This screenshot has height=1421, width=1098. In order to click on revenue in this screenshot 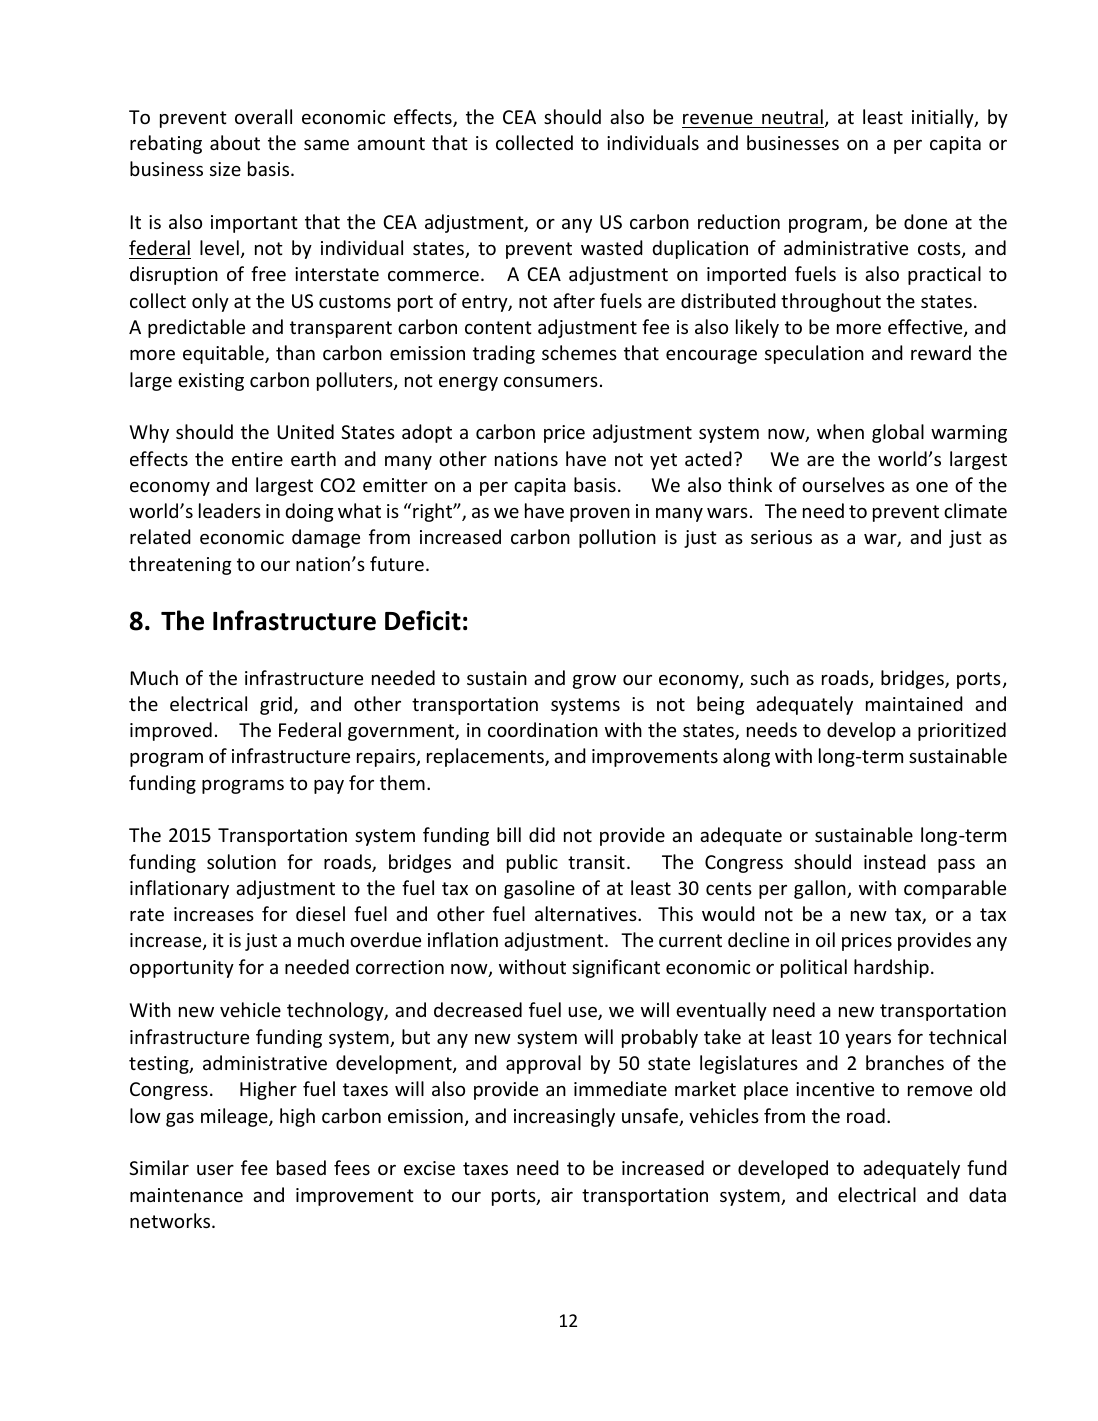, I will do `click(718, 119)`.
